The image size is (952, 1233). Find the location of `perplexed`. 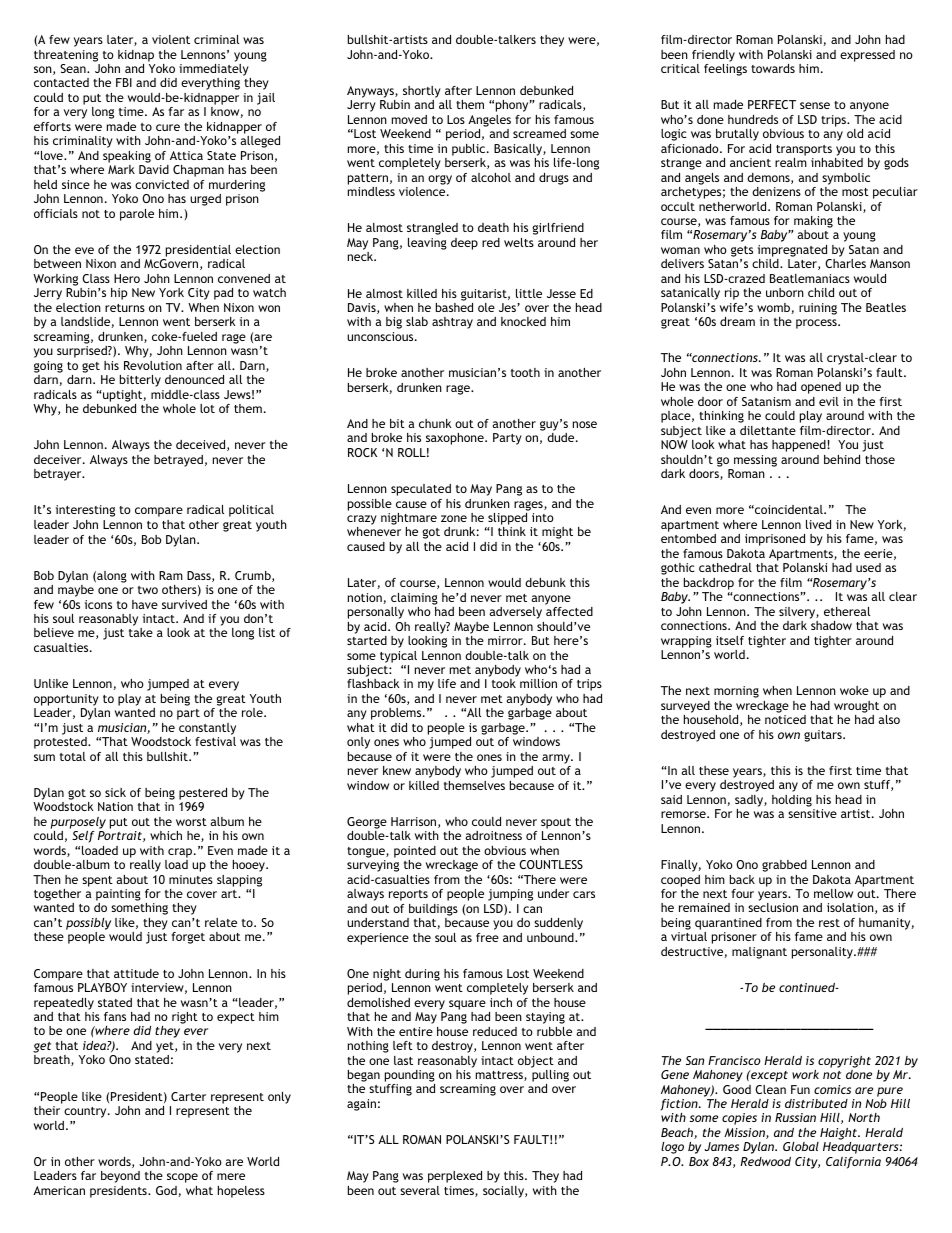

perplexed is located at coordinates (455, 1177).
